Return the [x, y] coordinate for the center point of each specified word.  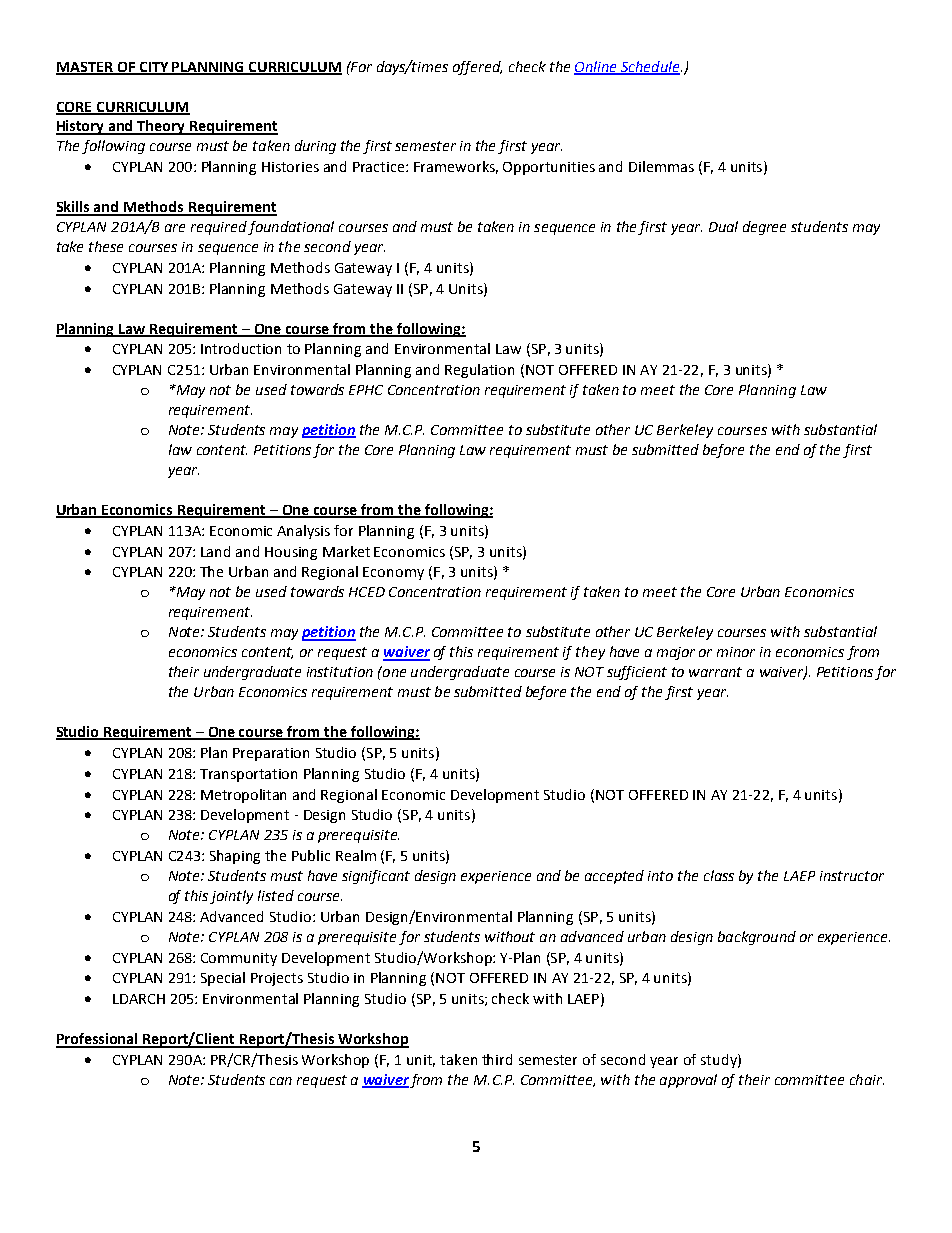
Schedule [650, 67]
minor [736, 652]
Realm [356, 855]
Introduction [241, 348]
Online [596, 67]
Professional [98, 1040]
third [497, 1059]
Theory [161, 127]
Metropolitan [243, 796]
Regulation [479, 371]
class [719, 875]
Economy [393, 573]
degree [764, 228]
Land [215, 551]
